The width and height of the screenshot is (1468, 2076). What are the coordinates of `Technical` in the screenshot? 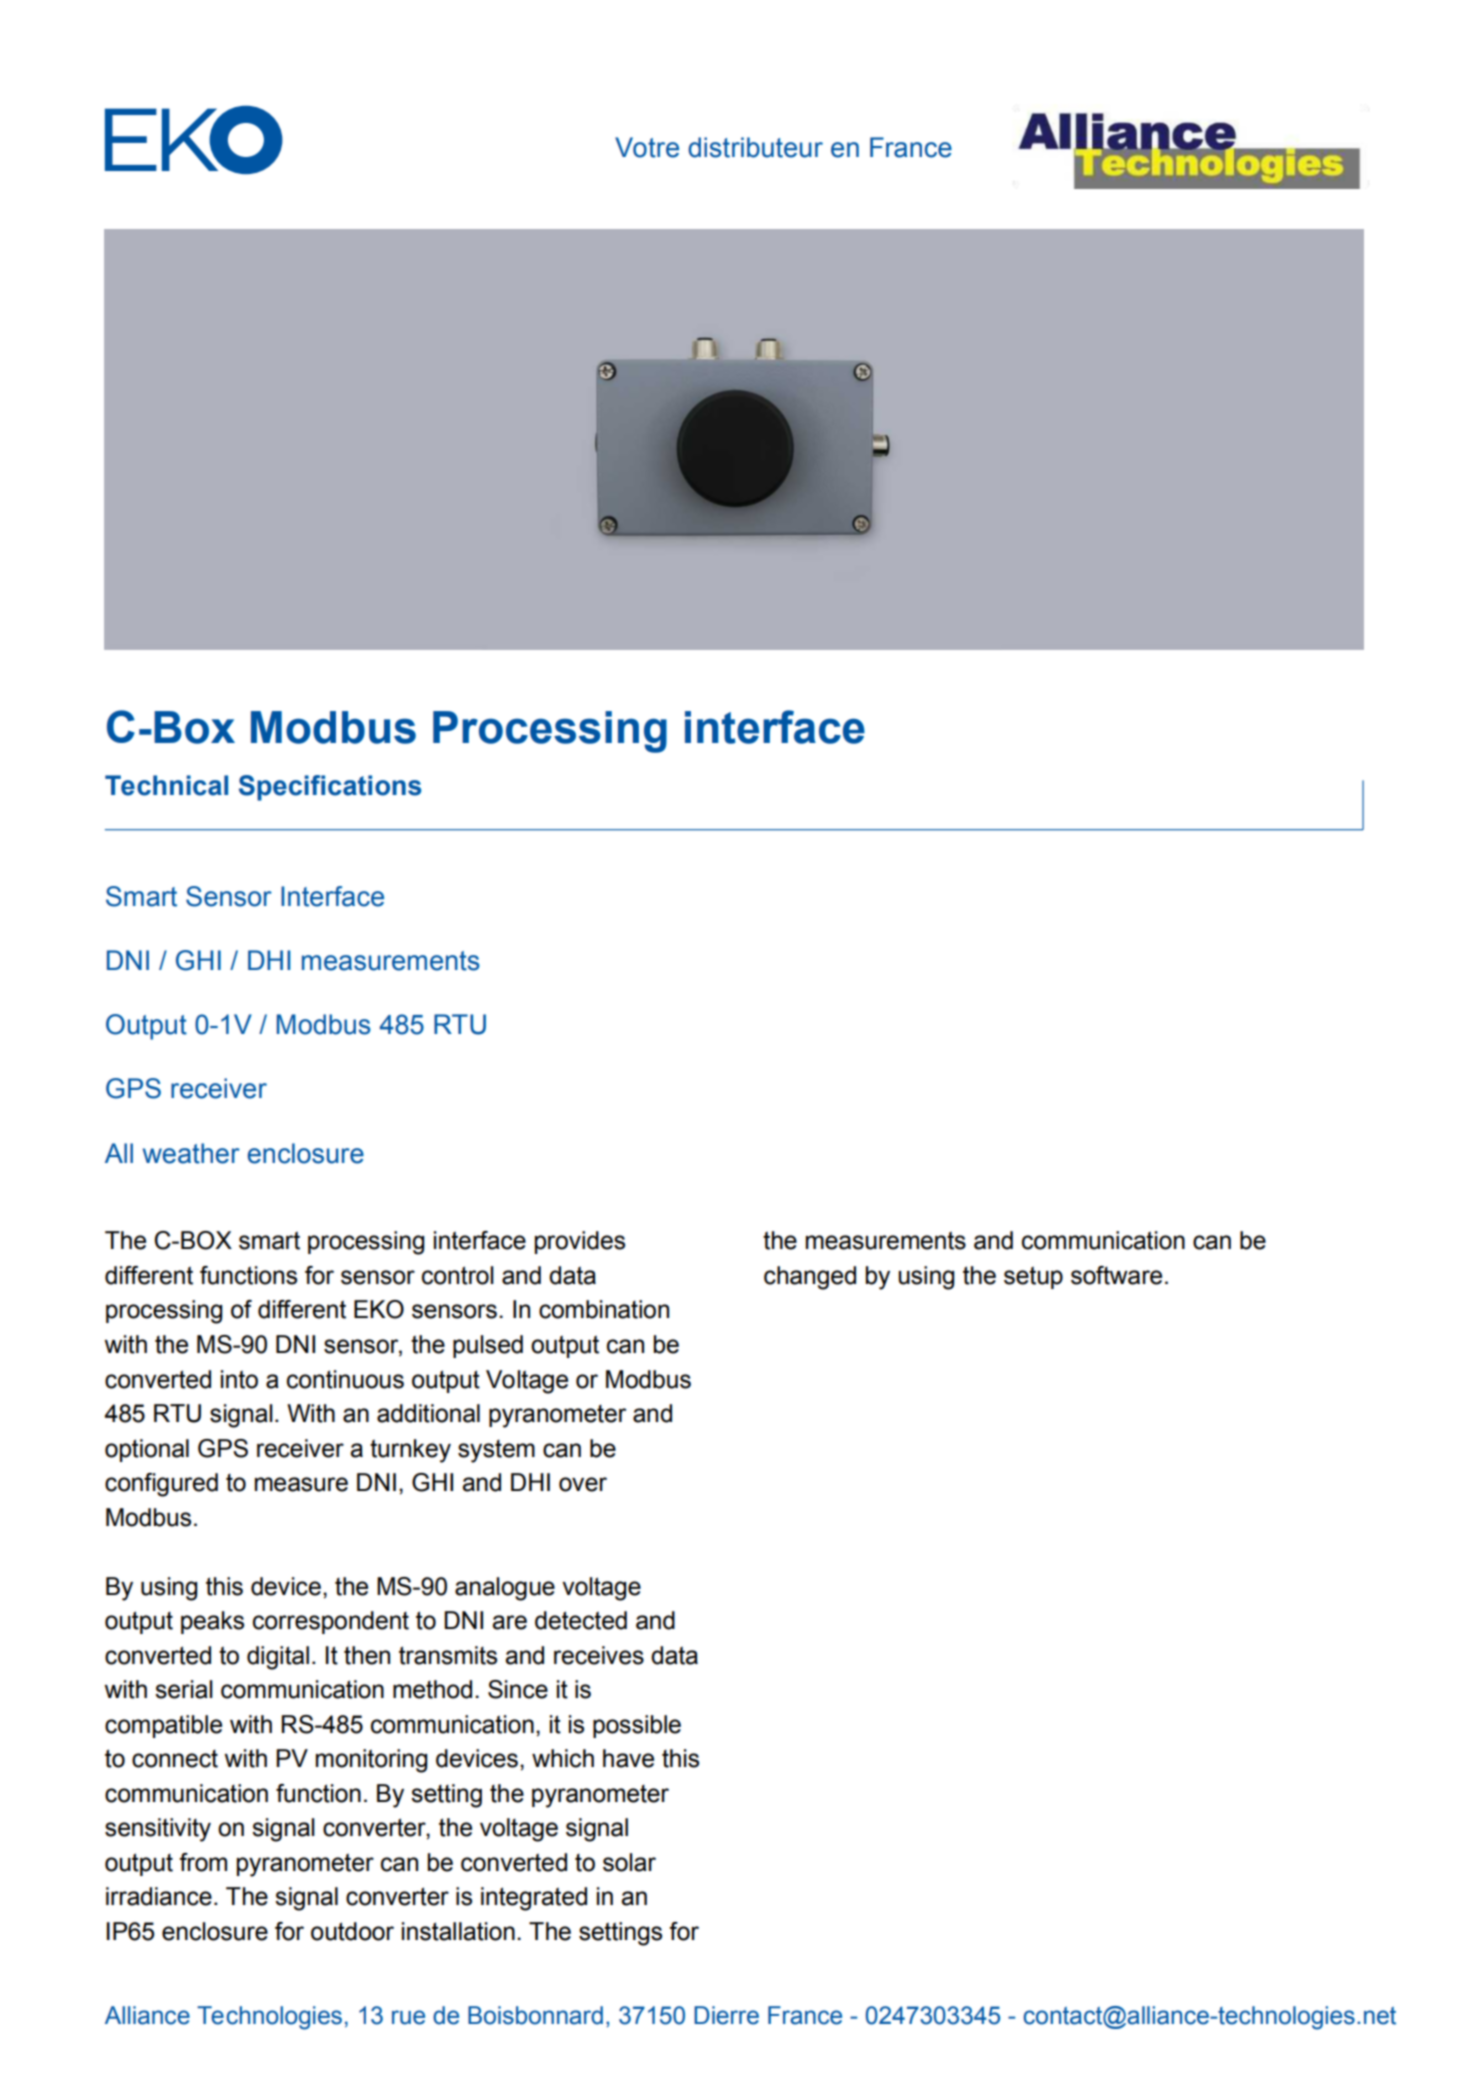 It's located at (166, 785).
